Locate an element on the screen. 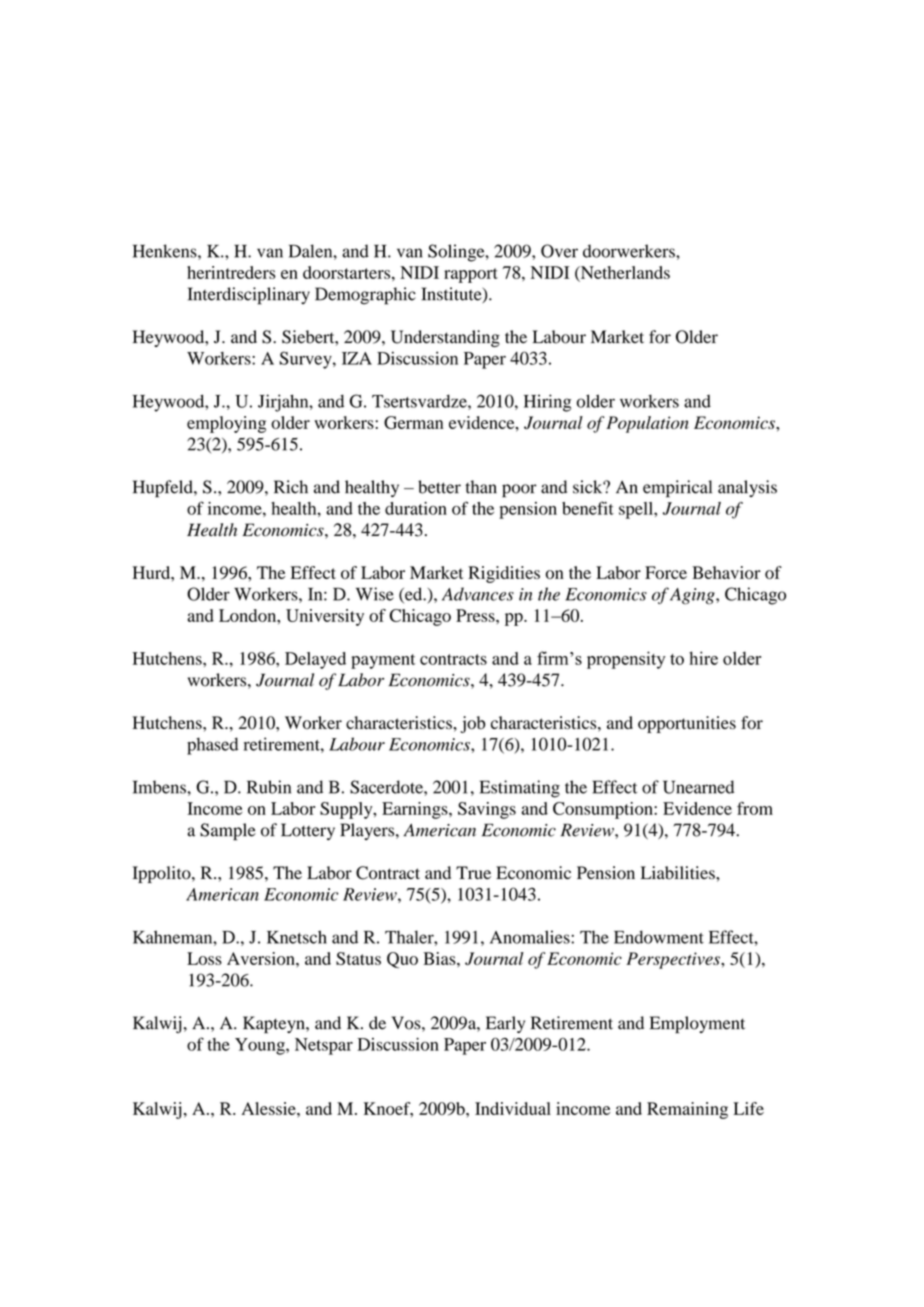 The width and height of the screenshot is (924, 1307). Savings is located at coordinates (487, 810).
